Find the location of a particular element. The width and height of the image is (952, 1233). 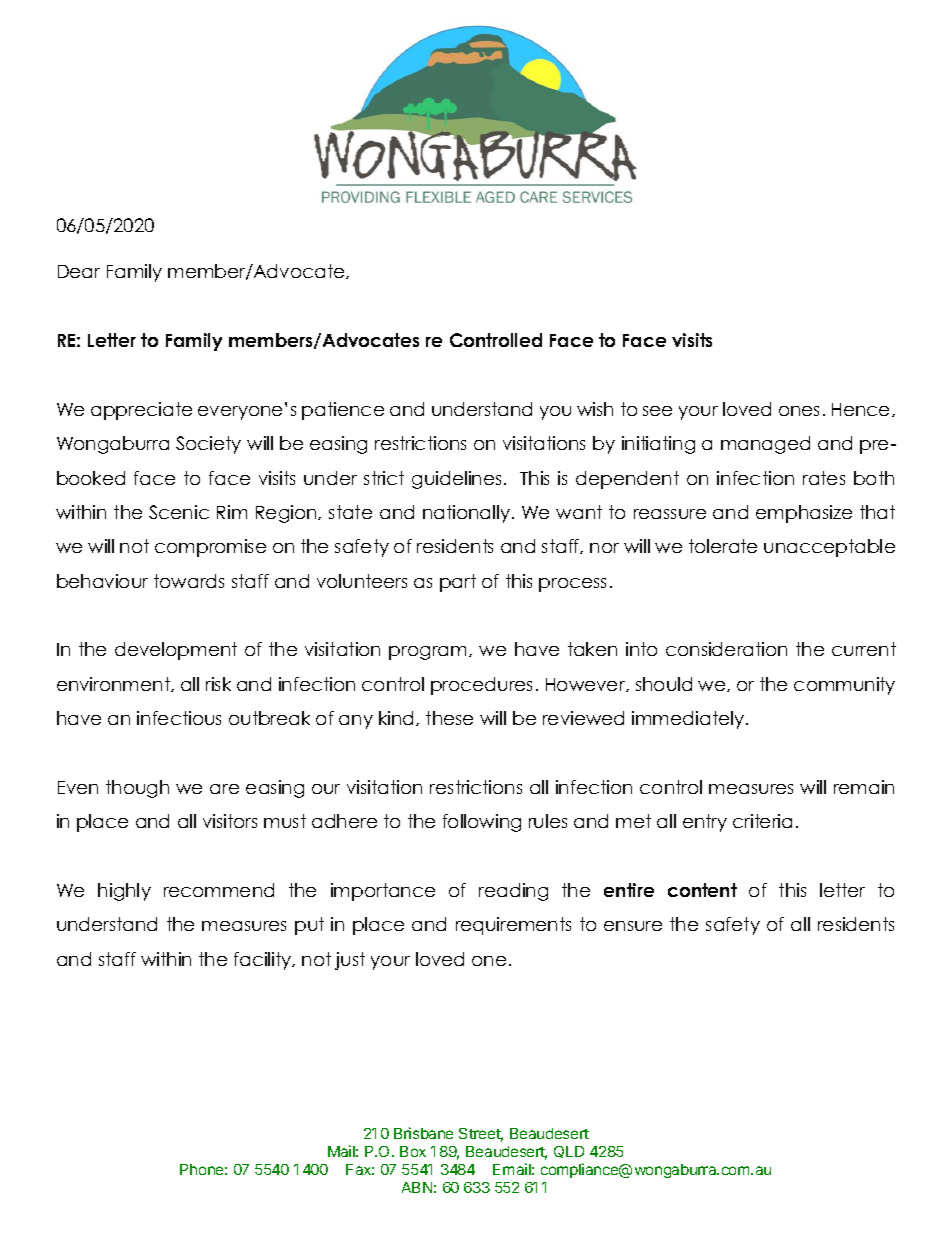

infectious is located at coordinates (179, 718).
